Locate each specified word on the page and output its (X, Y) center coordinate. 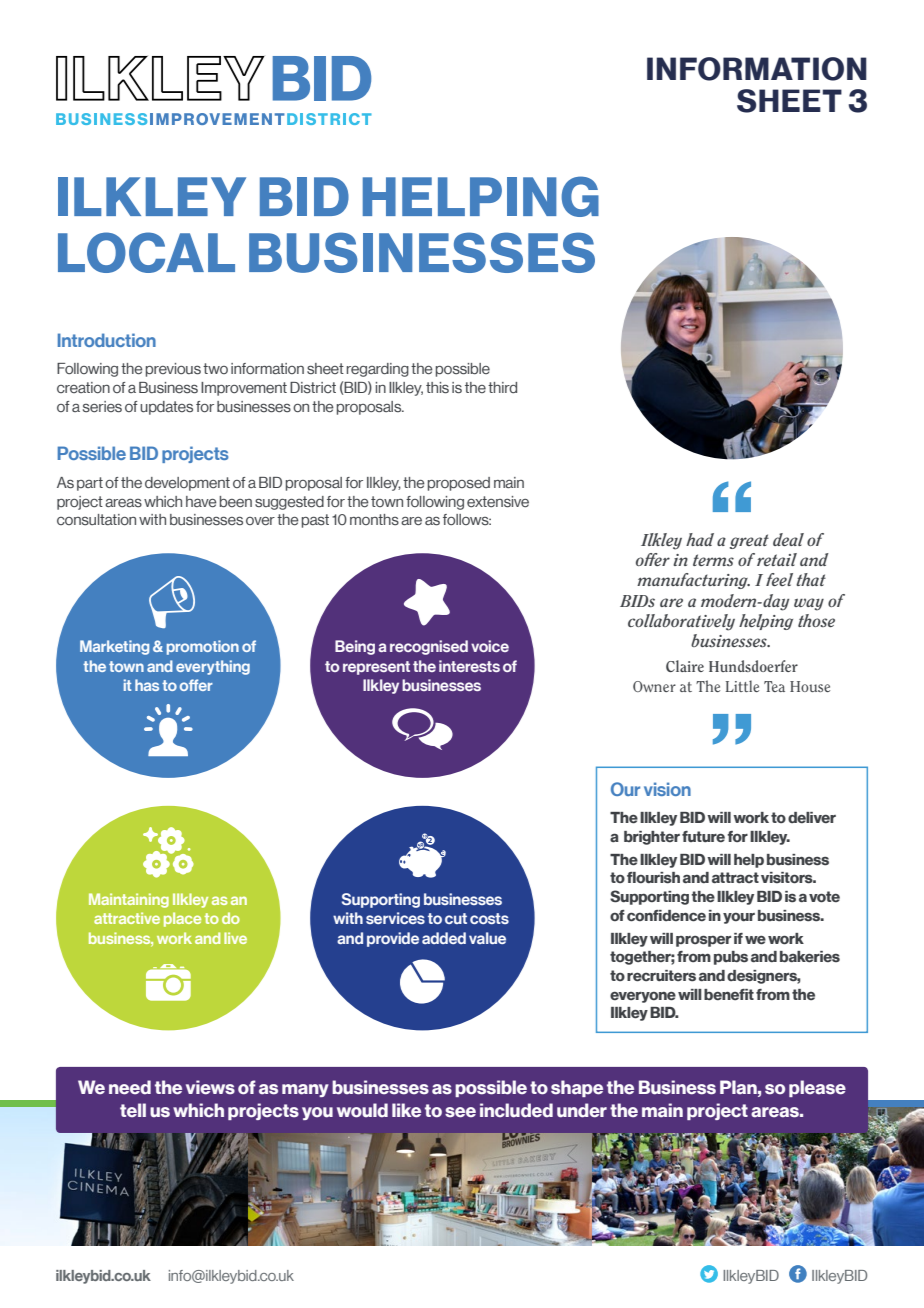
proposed (459, 484)
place (182, 919)
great (749, 541)
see (460, 1112)
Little (742, 686)
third (502, 387)
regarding (378, 370)
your (739, 918)
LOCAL (146, 252)
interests (469, 666)
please (817, 1088)
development (187, 484)
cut (456, 918)
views (210, 1087)
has (147, 685)
